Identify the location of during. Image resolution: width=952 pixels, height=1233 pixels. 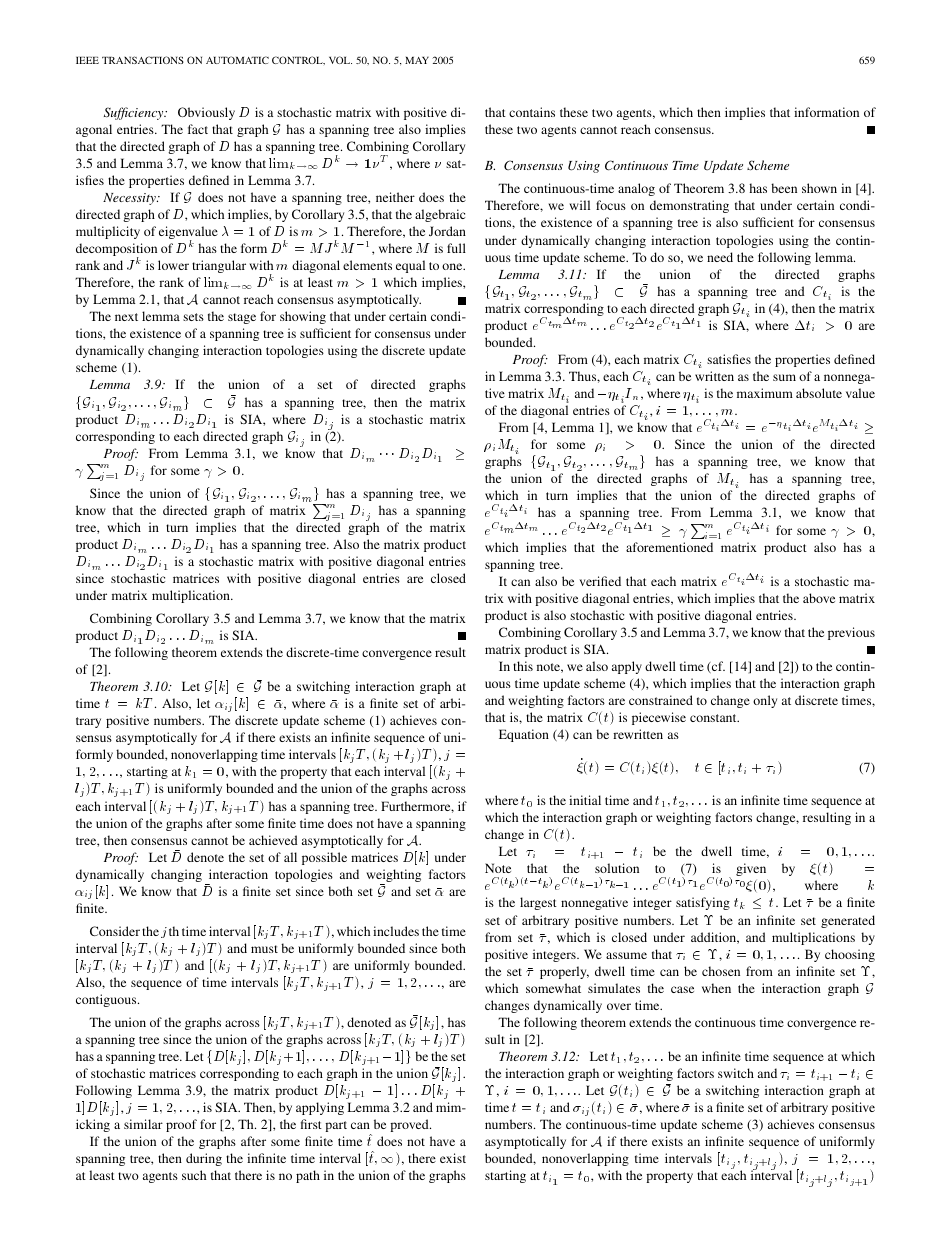
(204, 1159).
